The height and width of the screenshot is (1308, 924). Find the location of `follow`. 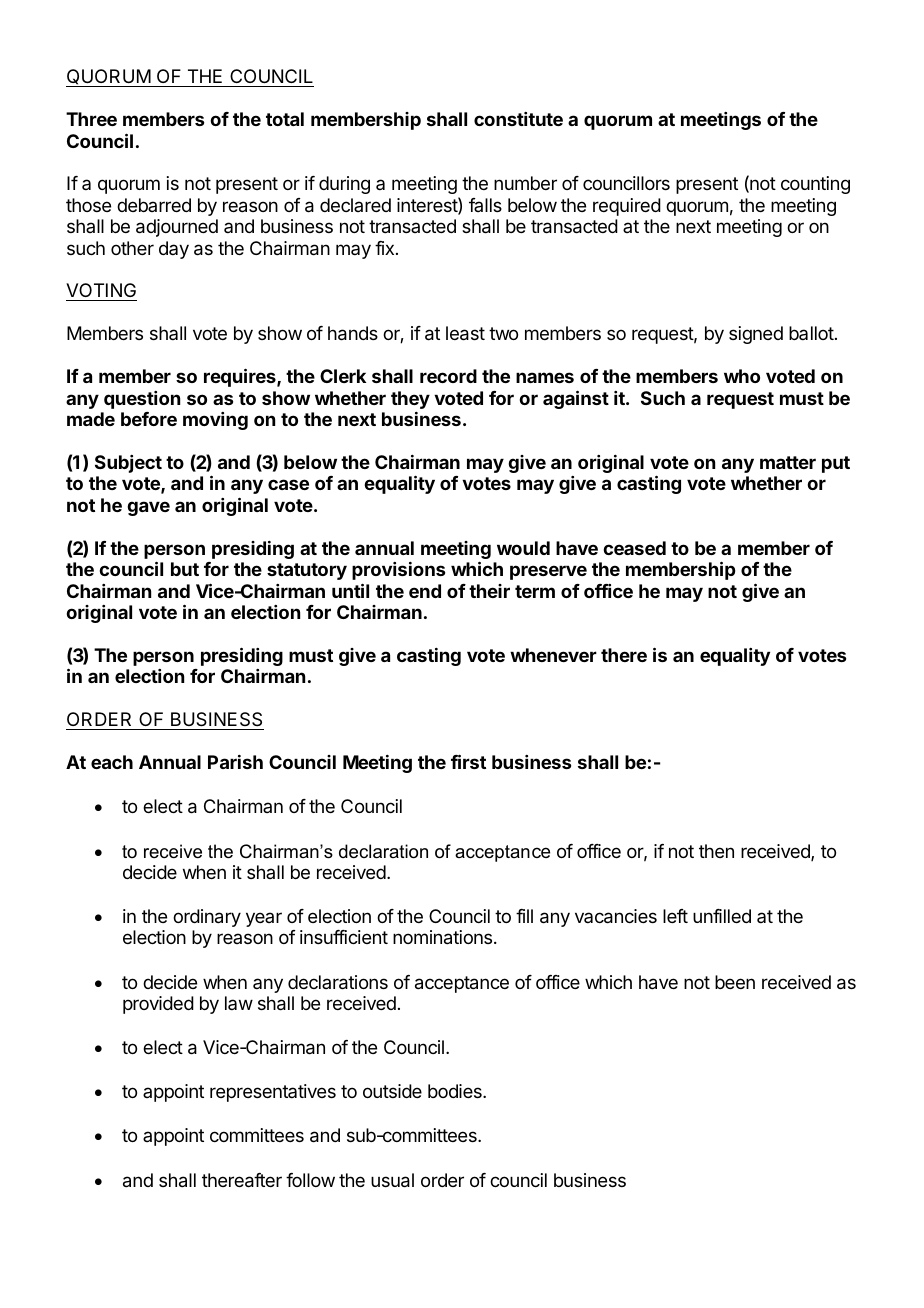

follow is located at coordinates (310, 1180).
